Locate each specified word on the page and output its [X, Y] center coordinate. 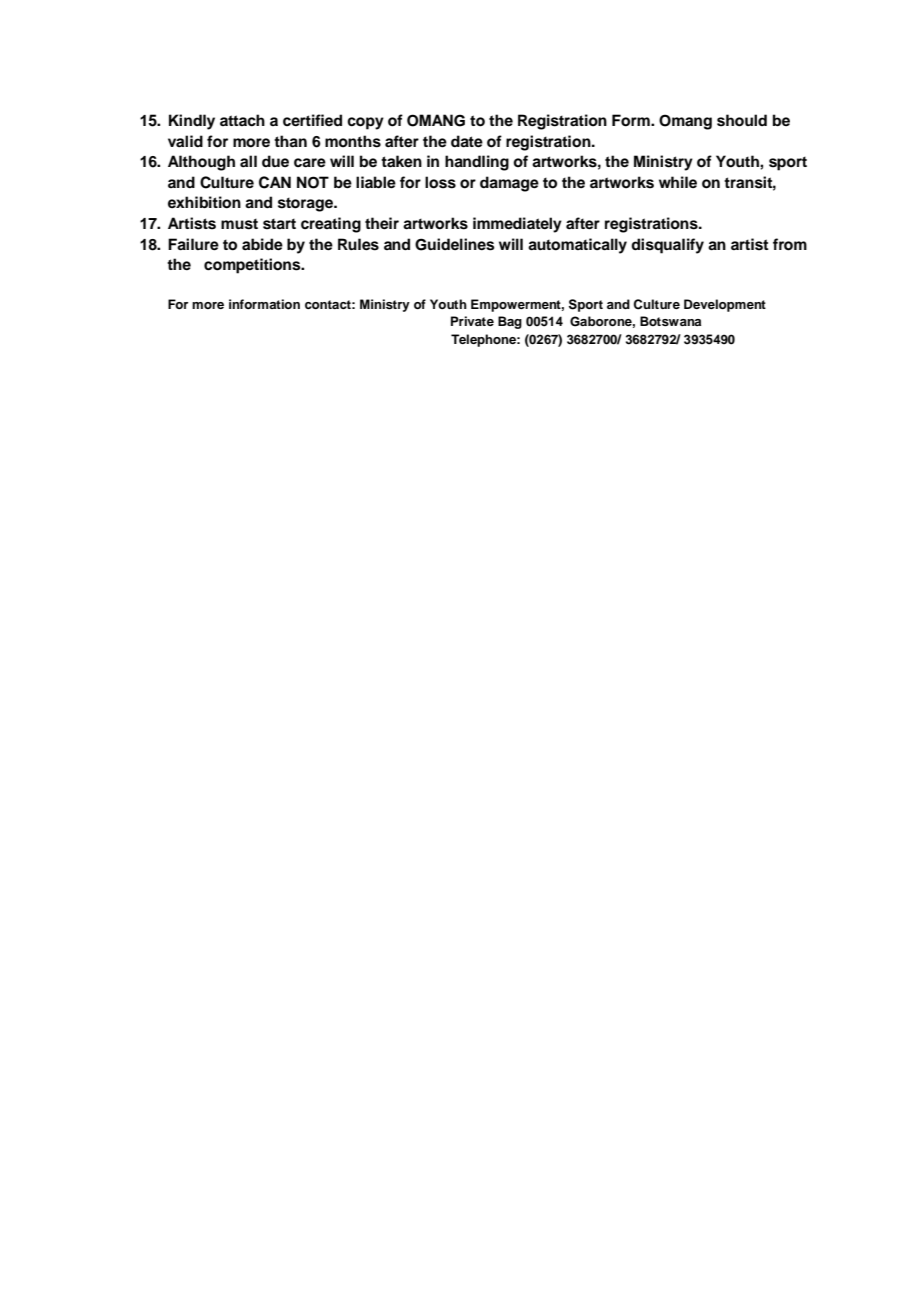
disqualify [667, 246]
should [742, 120]
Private [472, 321]
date [467, 141]
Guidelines [455, 244]
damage [509, 184]
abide [262, 244]
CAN [275, 182]
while [678, 182]
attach [242, 120]
